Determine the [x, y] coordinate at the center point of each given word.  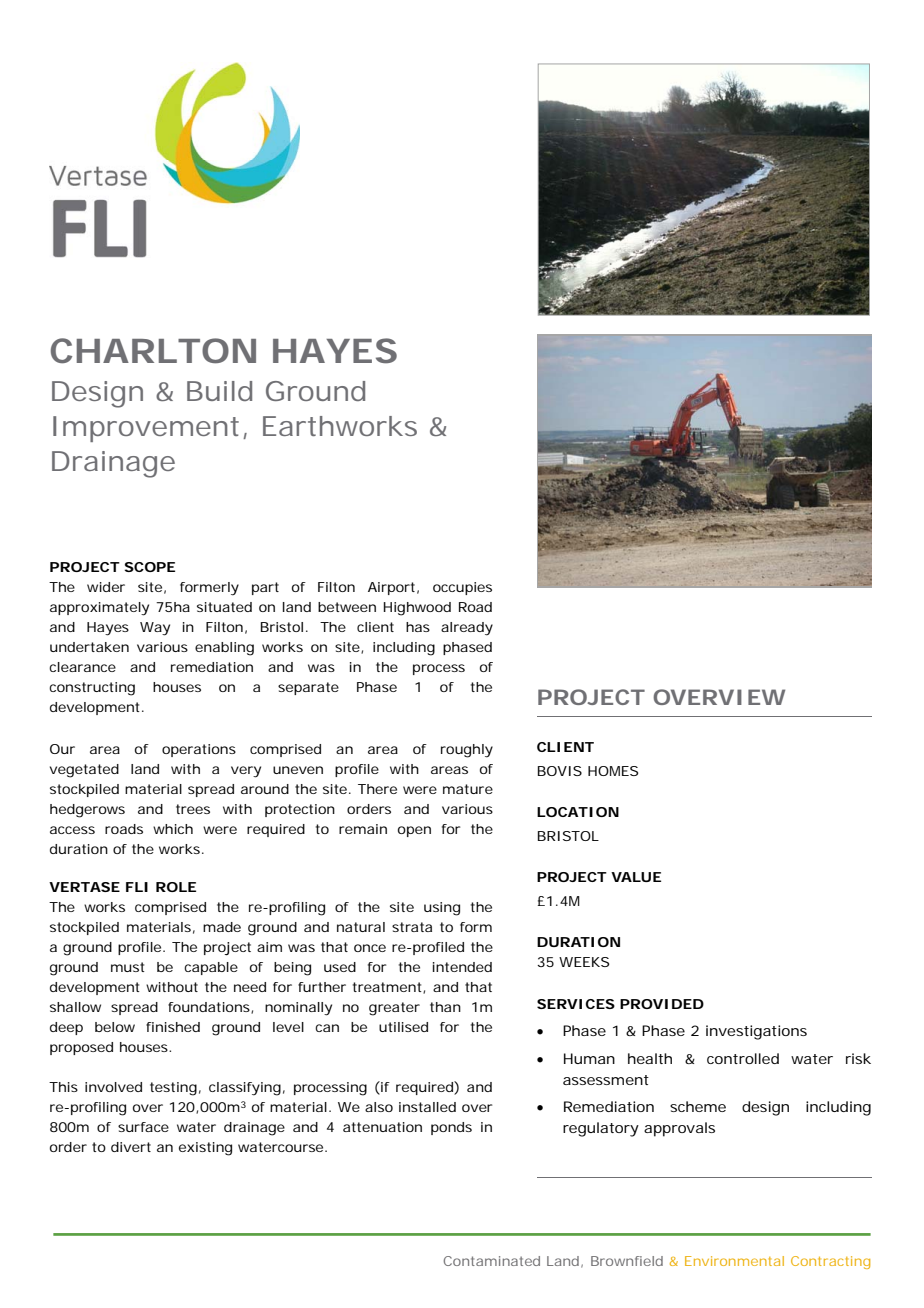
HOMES [613, 771]
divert [131, 1147]
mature [468, 789]
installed [427, 1107]
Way [155, 629]
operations [199, 750]
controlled [743, 1058]
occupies [462, 588]
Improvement [146, 429]
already [467, 629]
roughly [467, 751]
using [442, 909]
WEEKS [584, 962]
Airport [391, 588]
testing [173, 1089]
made [222, 927]
